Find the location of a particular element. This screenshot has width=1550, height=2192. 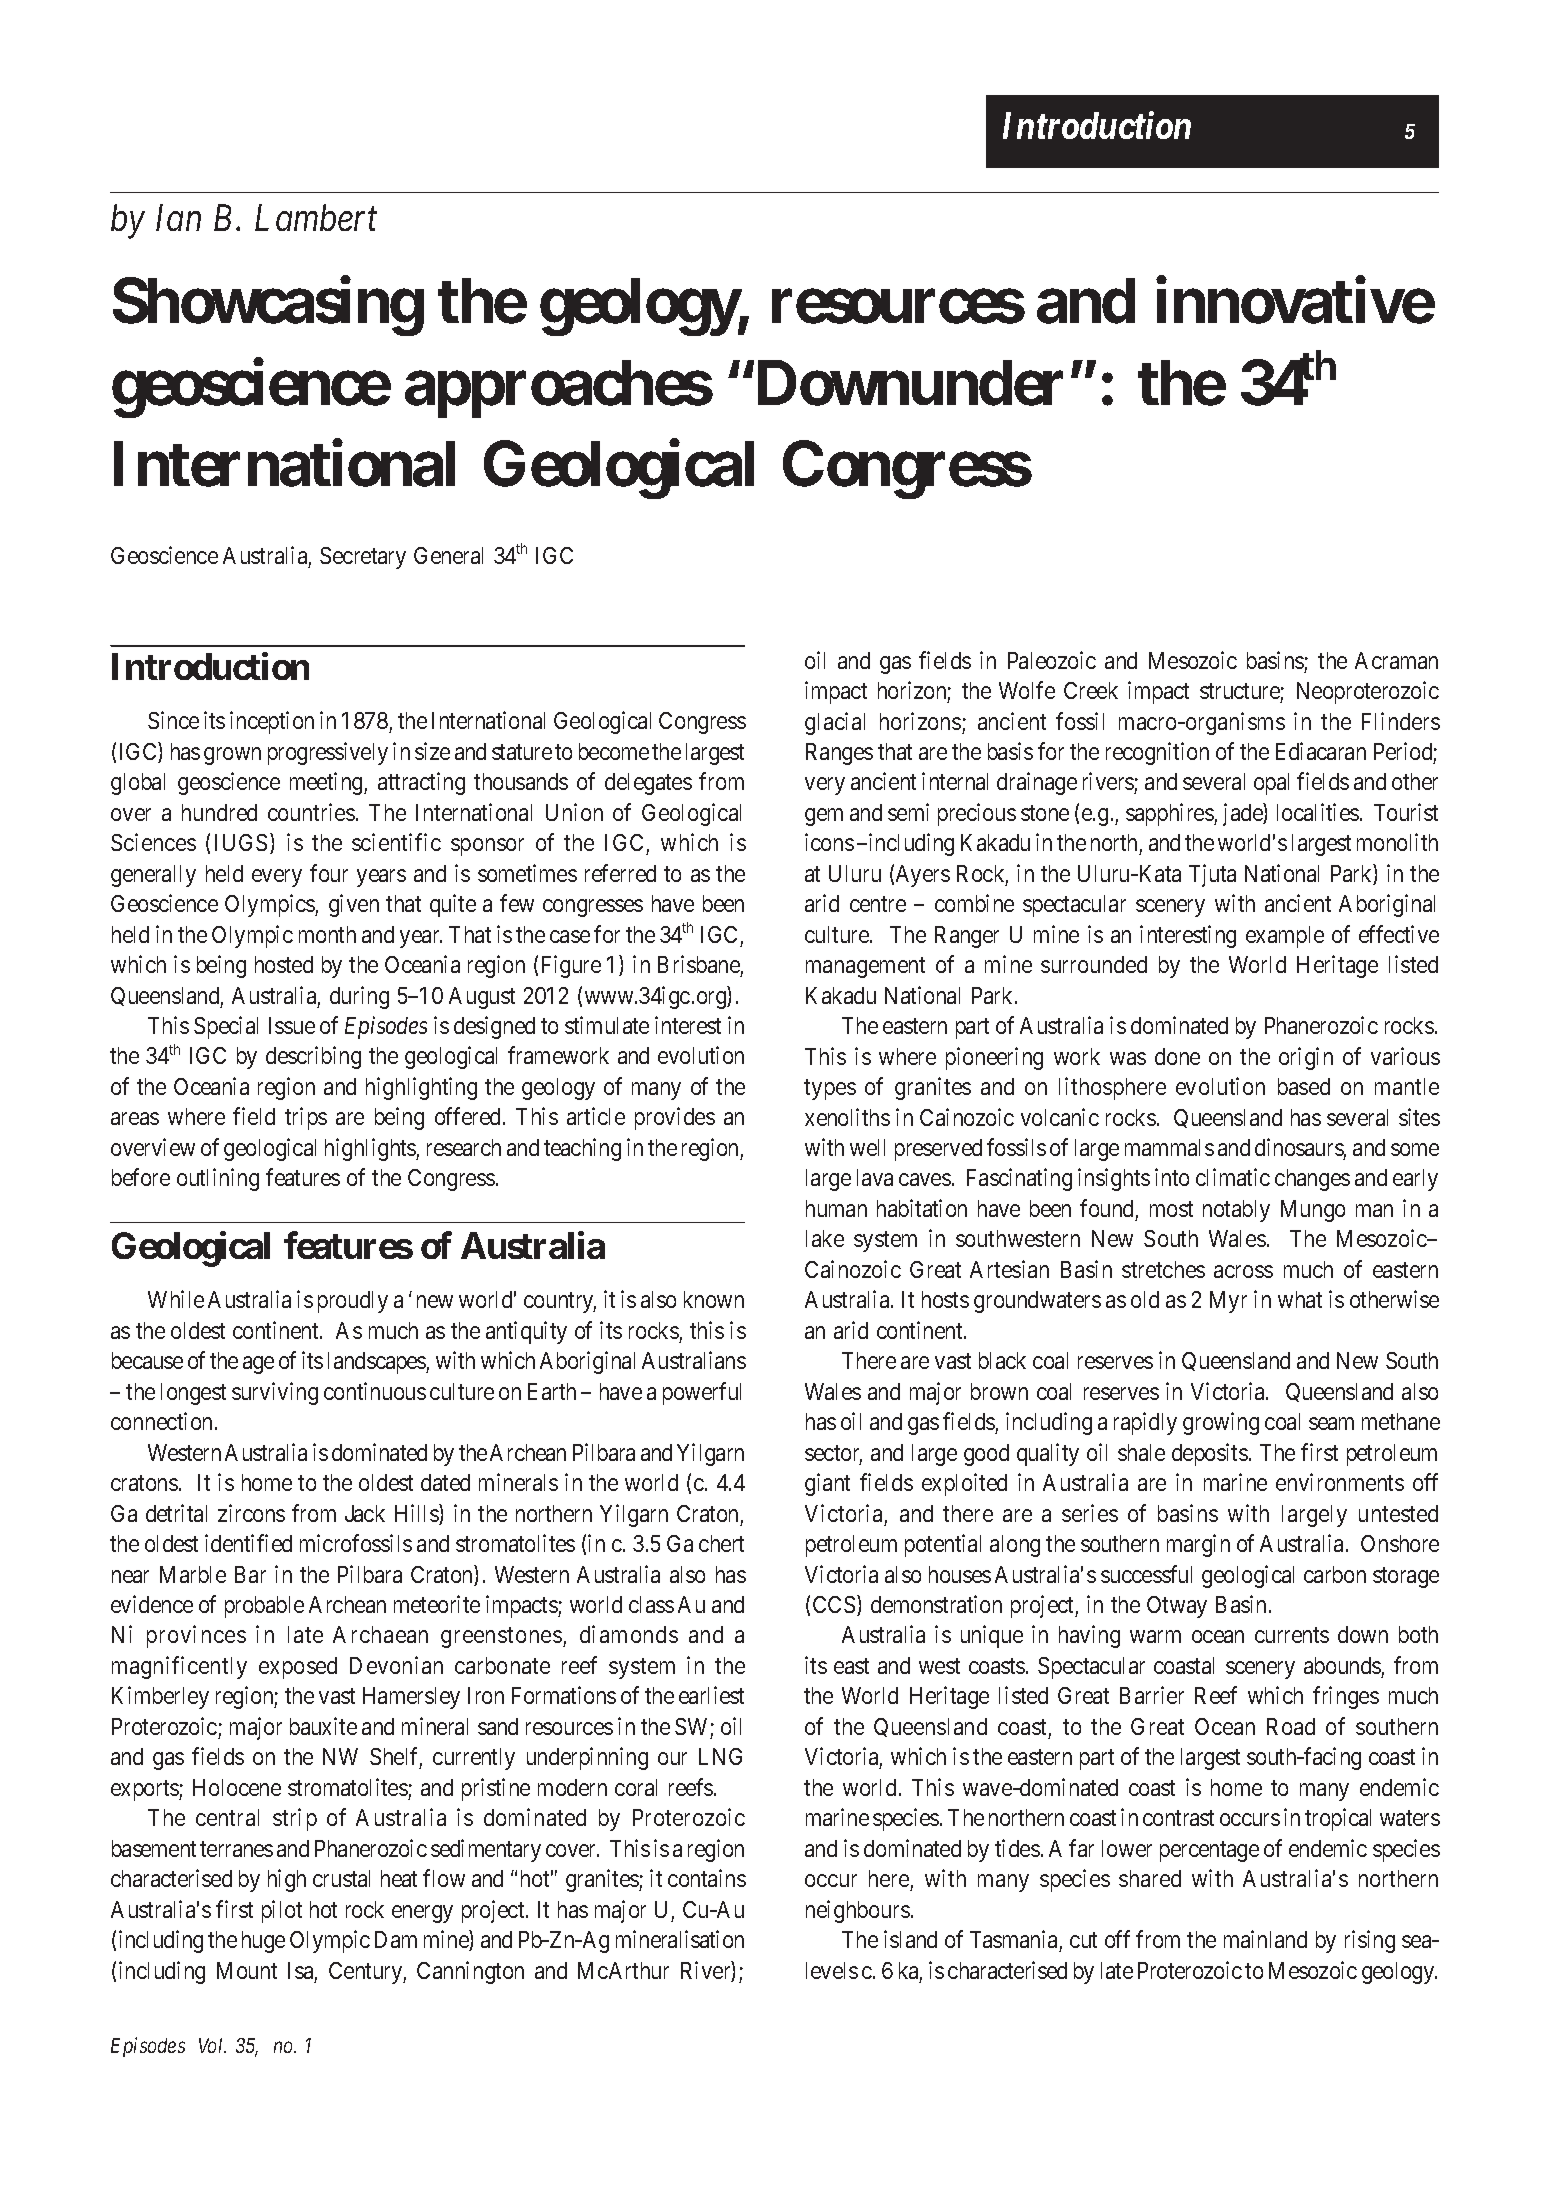

icons is located at coordinates (829, 842).
